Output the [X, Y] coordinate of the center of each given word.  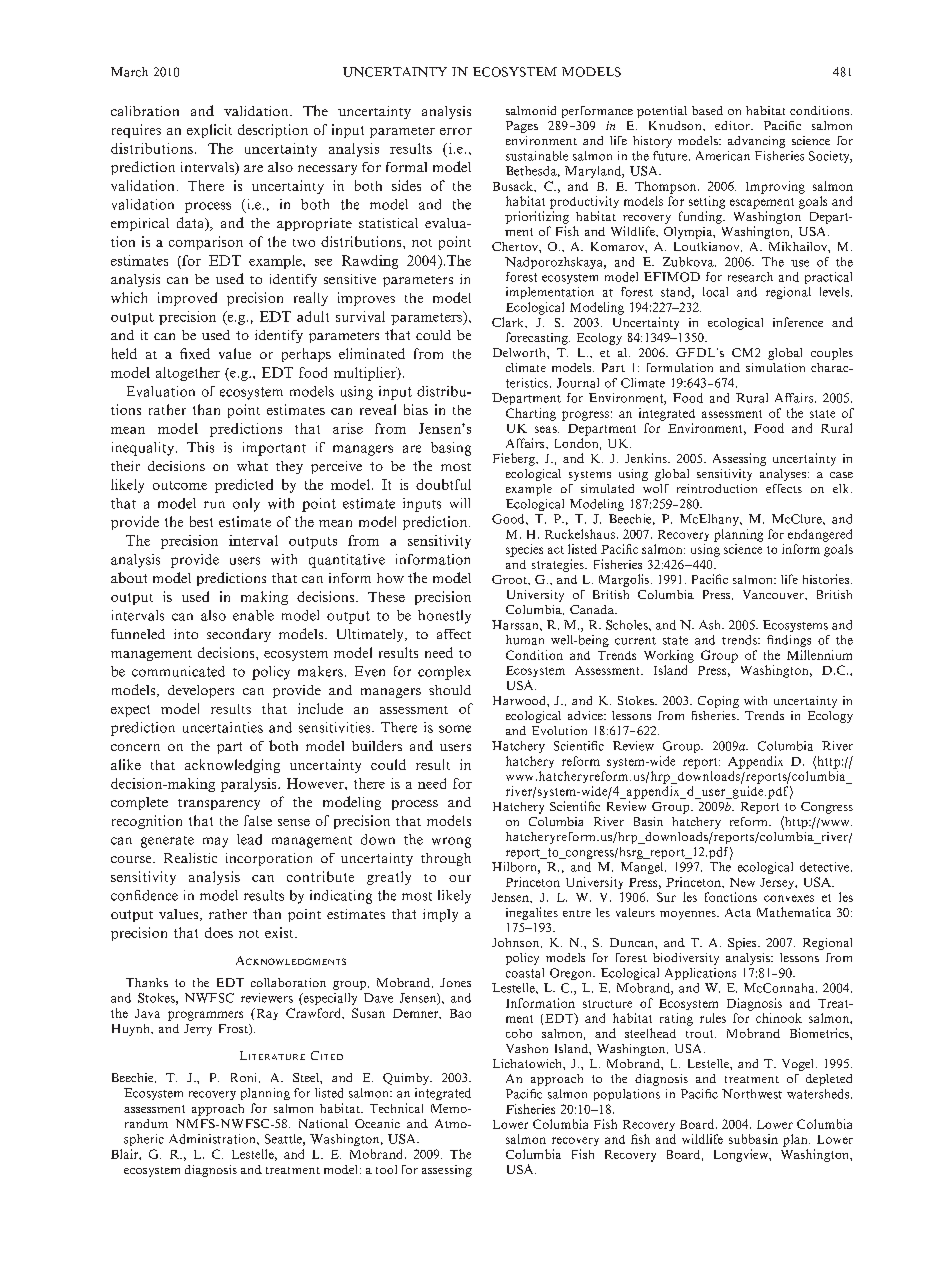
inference [798, 322]
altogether [188, 374]
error [456, 131]
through [446, 859]
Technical [396, 1108]
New [742, 882]
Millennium [819, 655]
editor [733, 125]
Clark [509, 322]
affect [454, 634]
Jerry [198, 1030]
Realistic [190, 858]
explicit [209, 131]
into [186, 634]
